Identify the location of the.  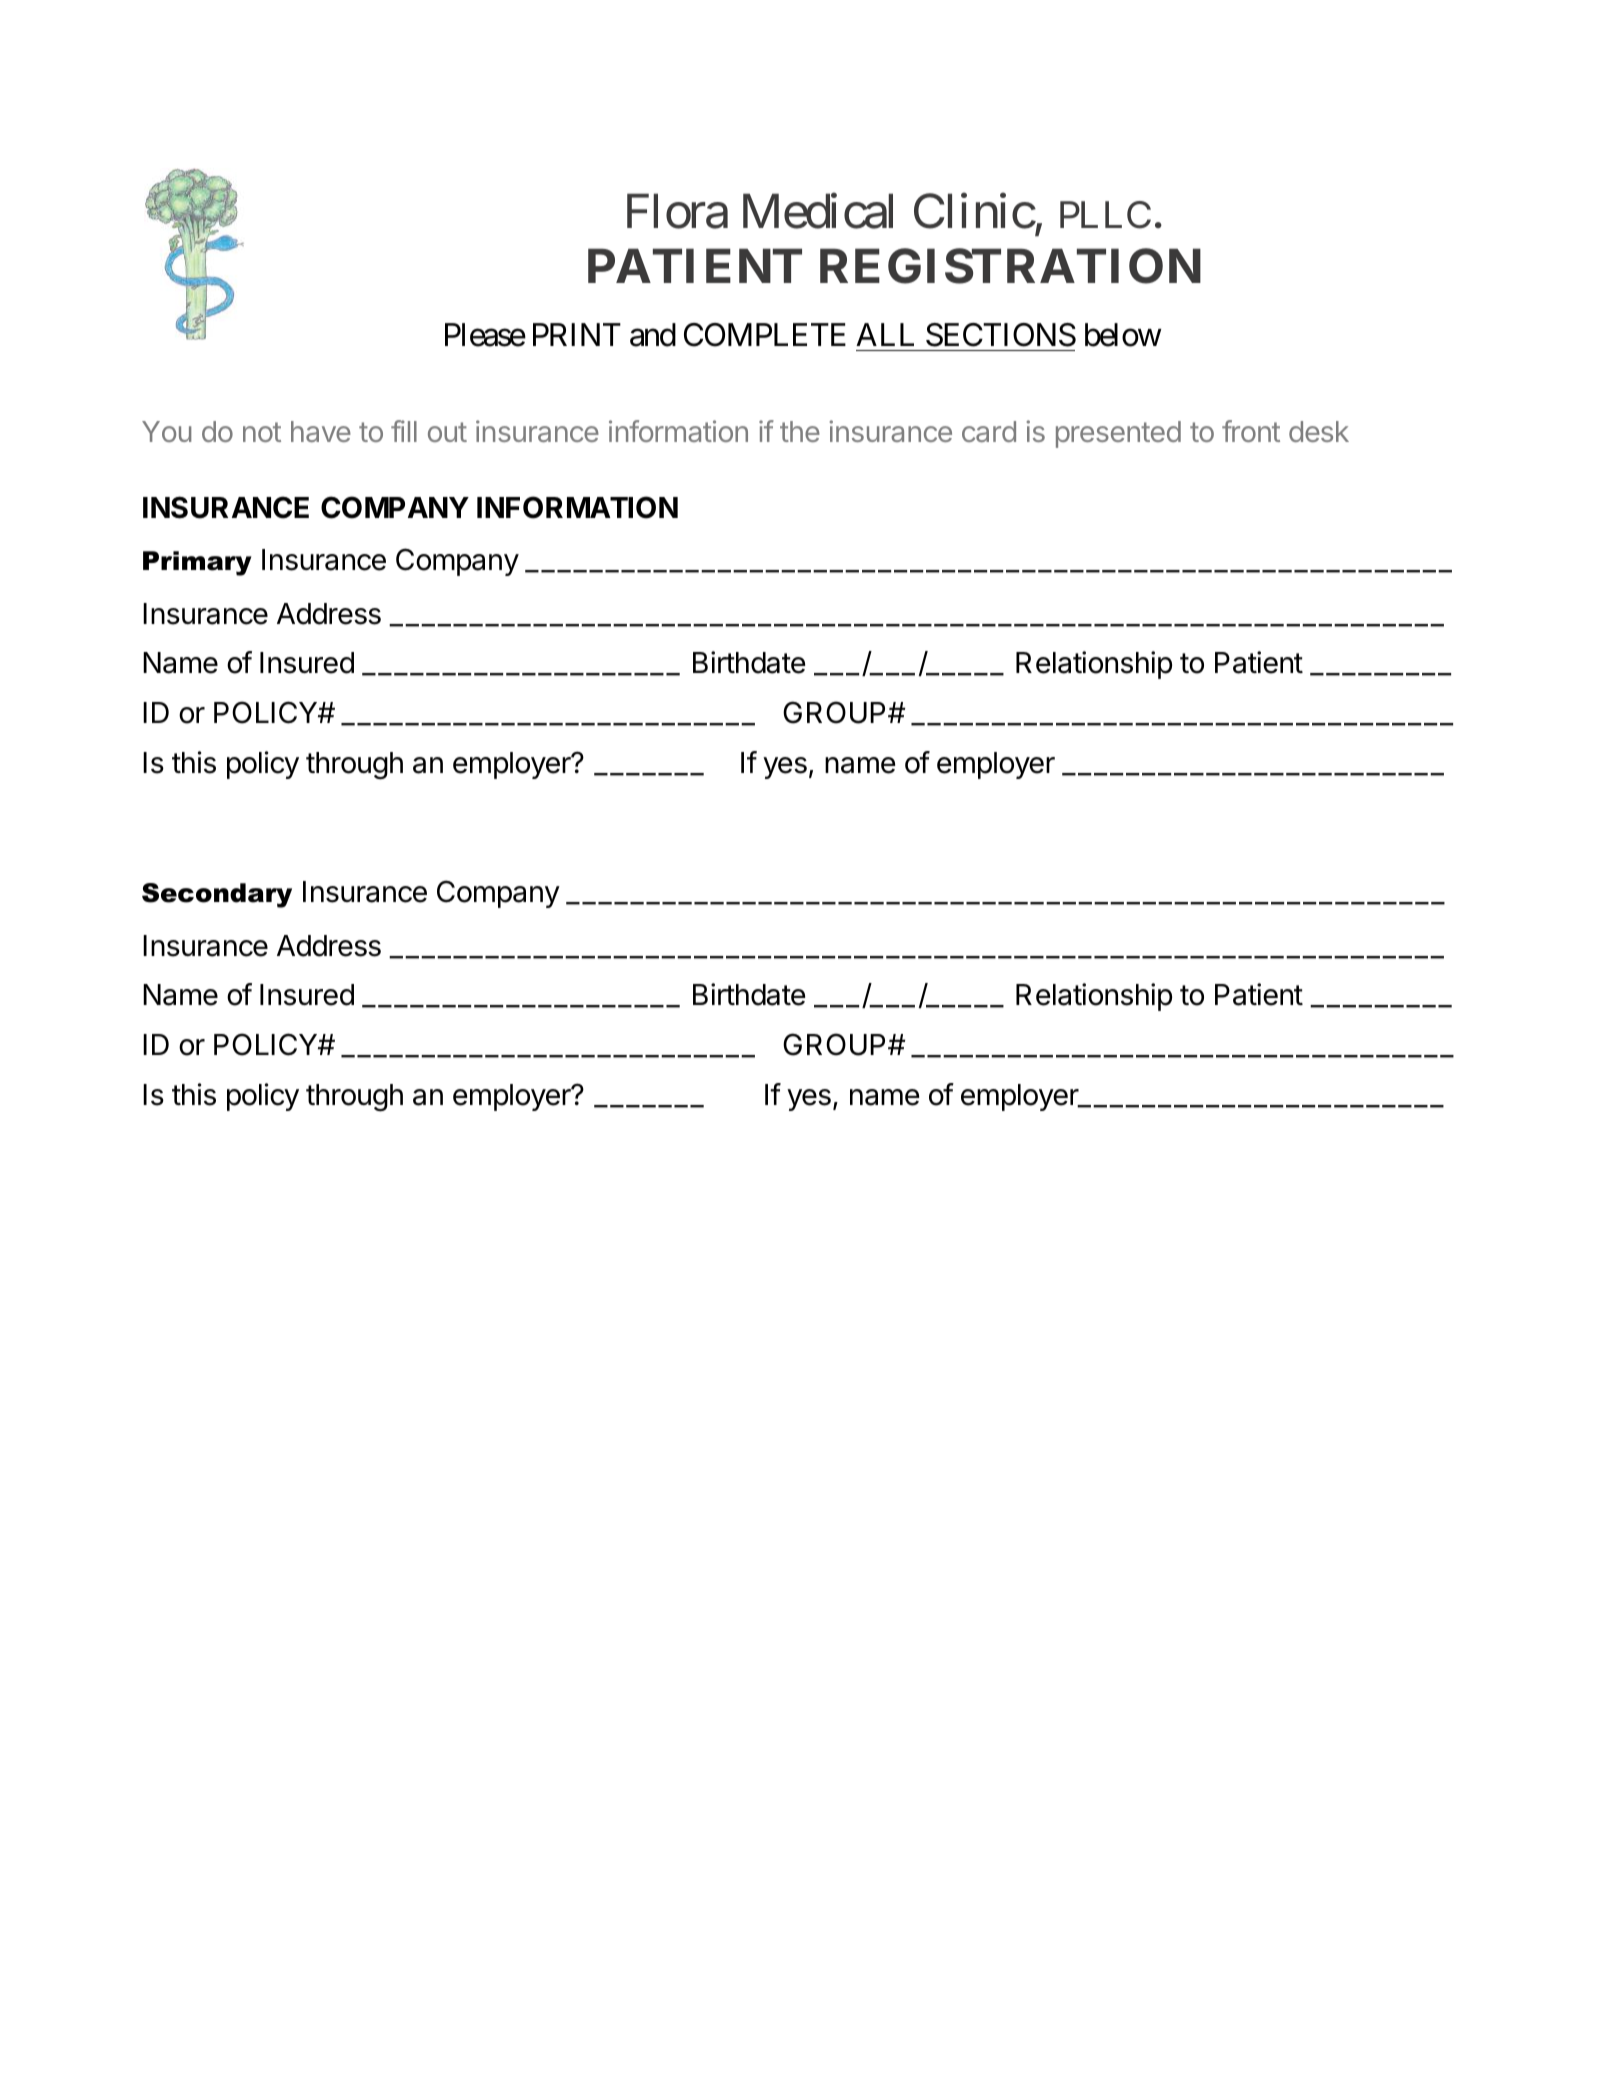
(800, 431).
